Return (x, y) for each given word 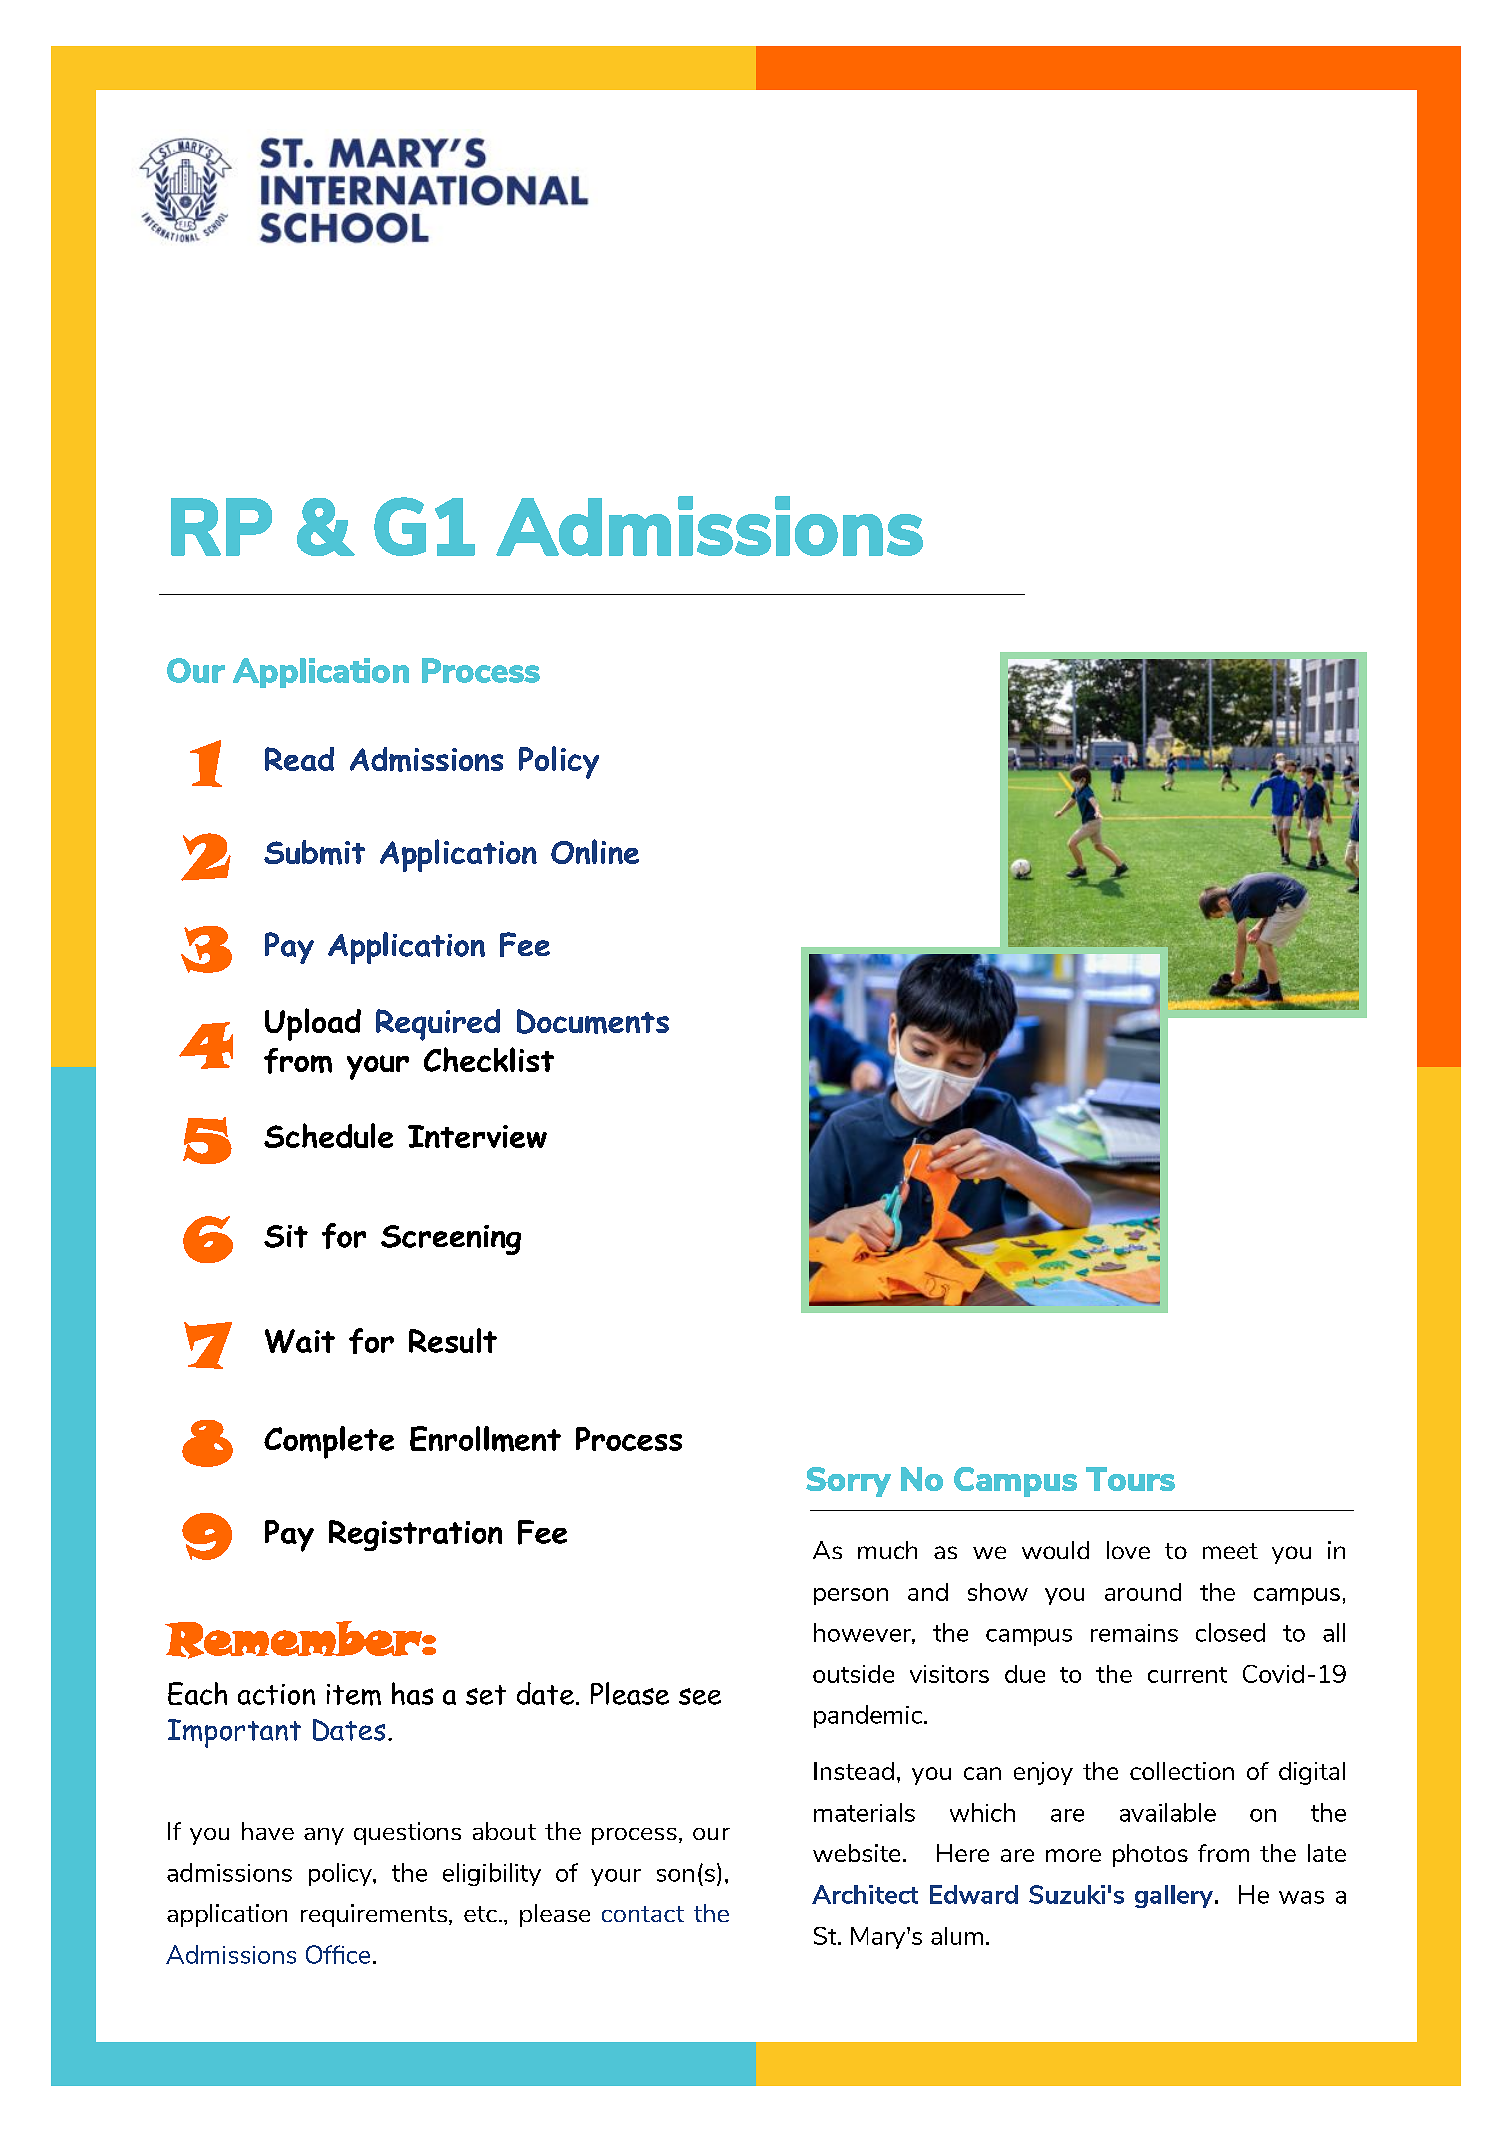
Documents (593, 1021)
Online (595, 851)
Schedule (328, 1135)
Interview (477, 1136)
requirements (375, 1915)
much (887, 1550)
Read (299, 759)
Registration (415, 1535)
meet (1230, 1551)
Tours (1130, 1479)
